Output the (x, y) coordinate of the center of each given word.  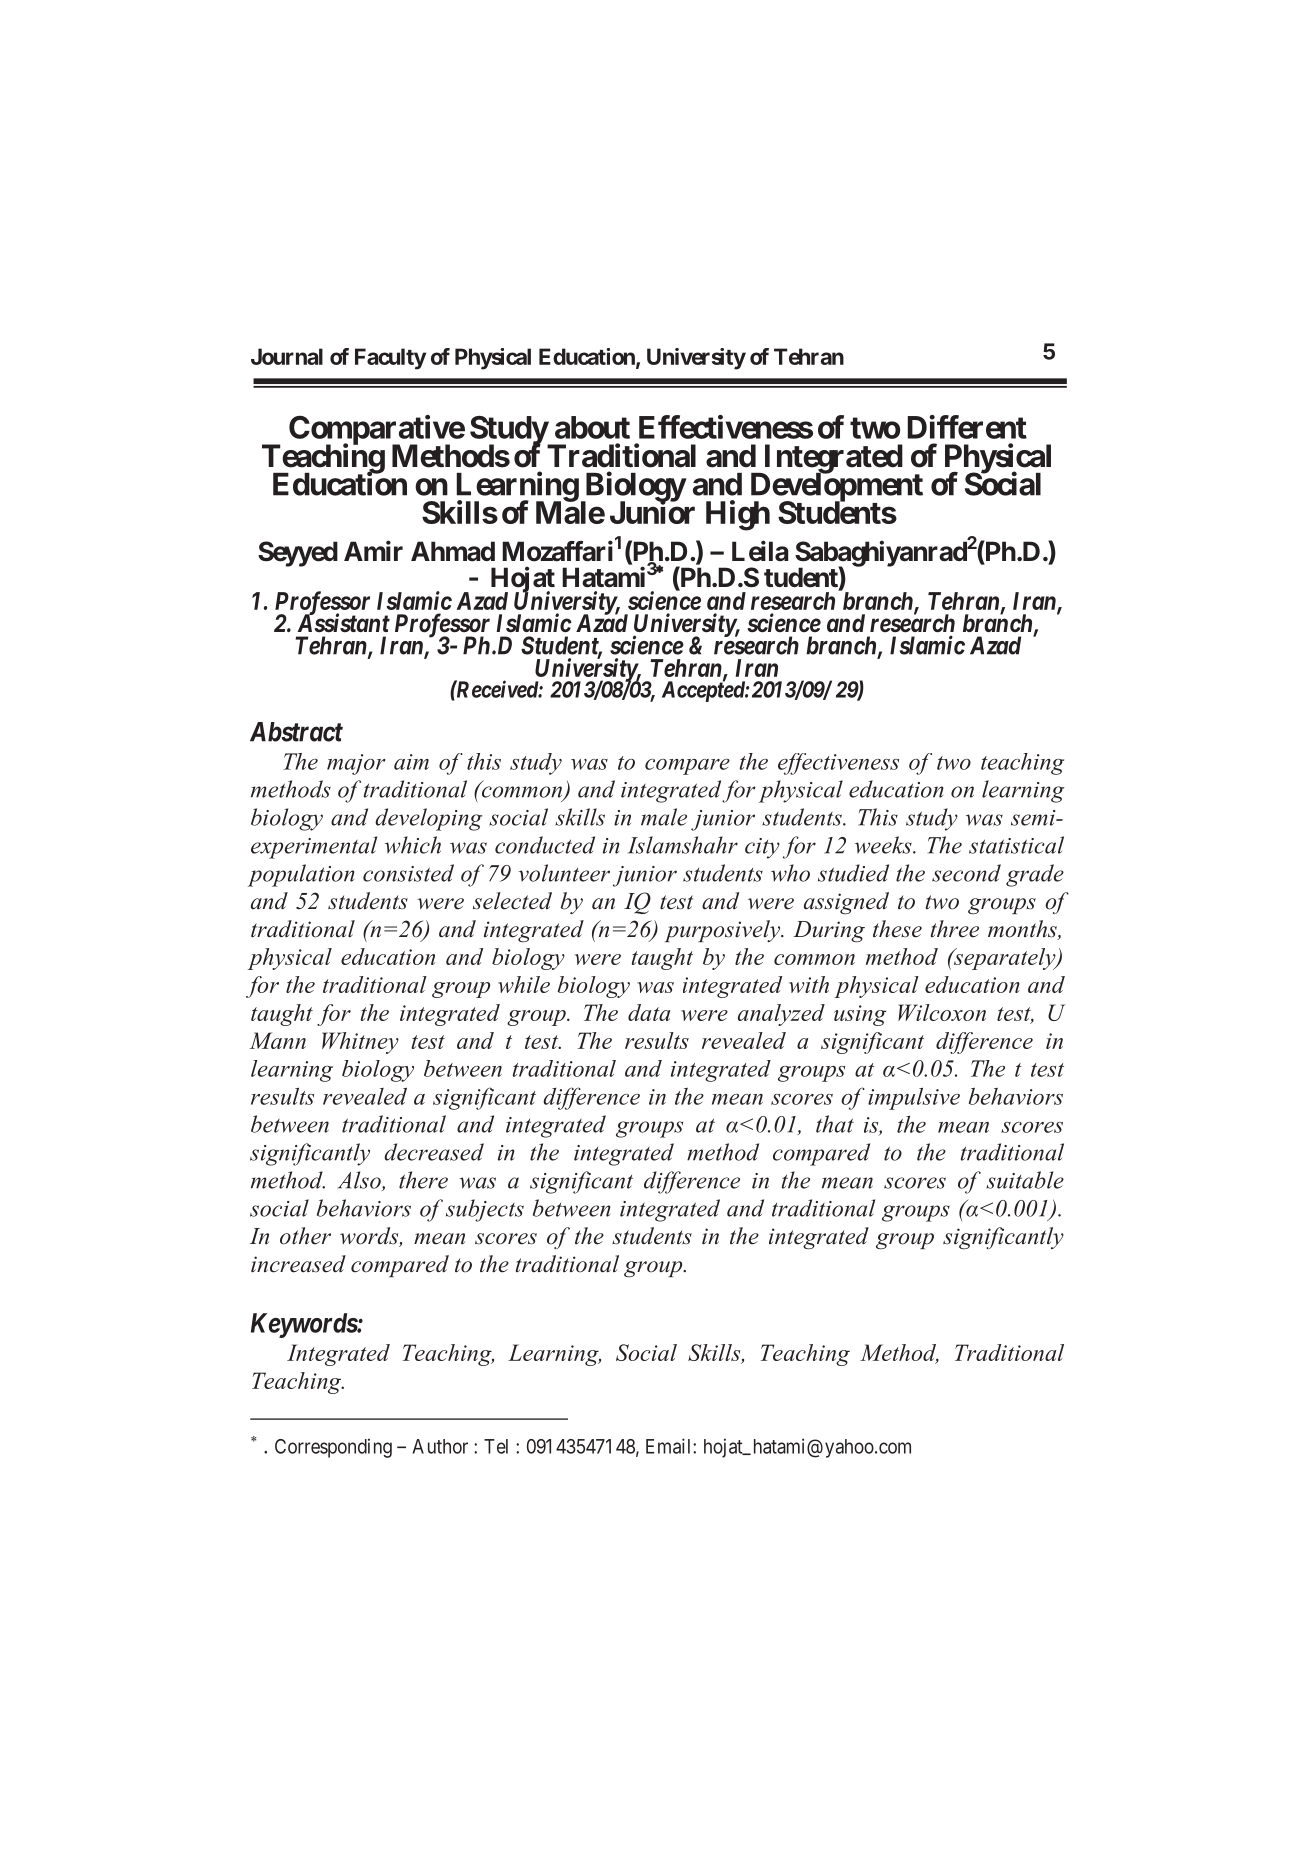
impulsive (914, 1099)
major (356, 764)
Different (967, 427)
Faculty (390, 359)
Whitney (360, 1043)
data (649, 1012)
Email (670, 1446)
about (592, 427)
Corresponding (333, 1448)
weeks (884, 845)
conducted (545, 845)
